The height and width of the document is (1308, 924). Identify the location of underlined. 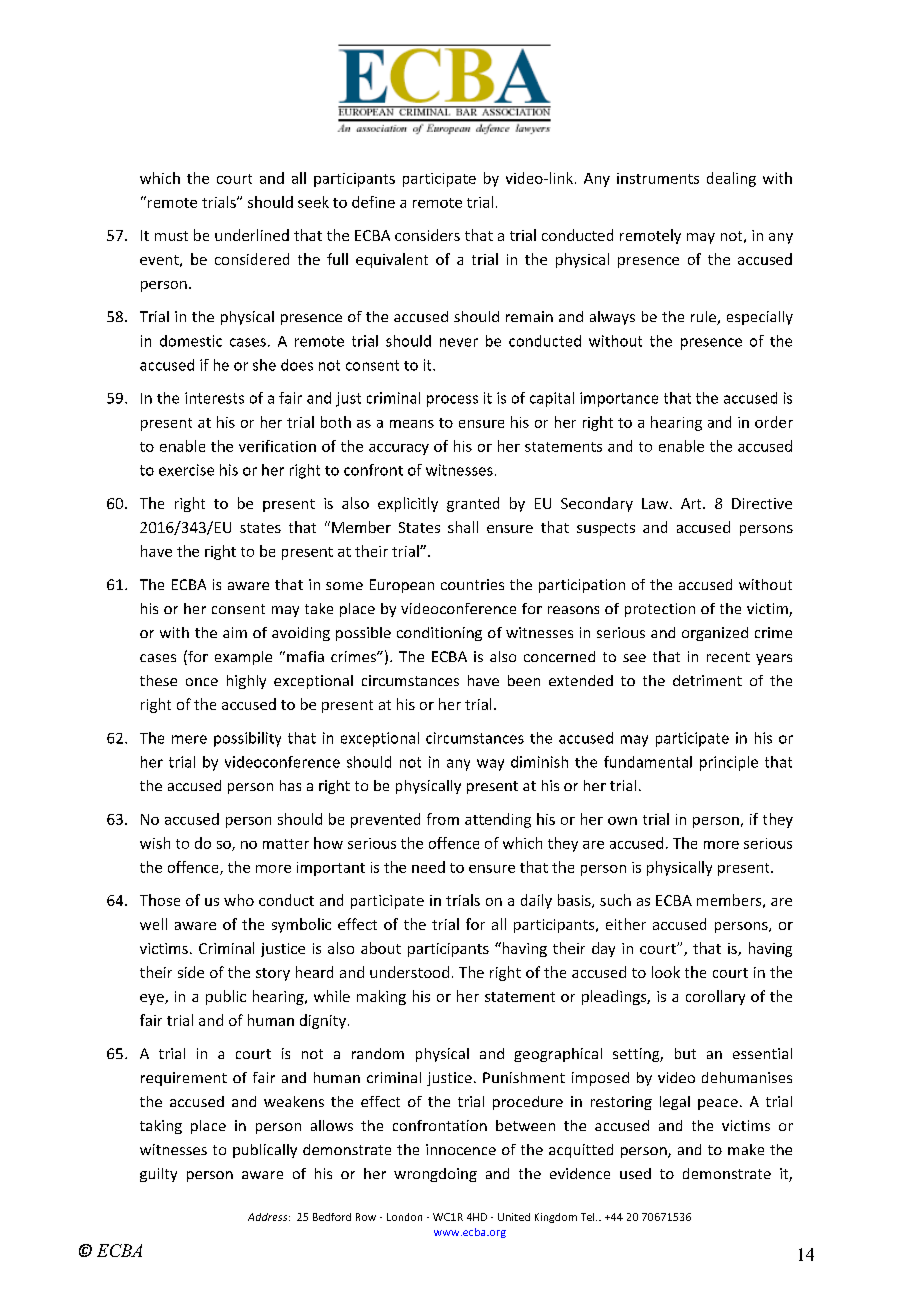
(252, 235).
